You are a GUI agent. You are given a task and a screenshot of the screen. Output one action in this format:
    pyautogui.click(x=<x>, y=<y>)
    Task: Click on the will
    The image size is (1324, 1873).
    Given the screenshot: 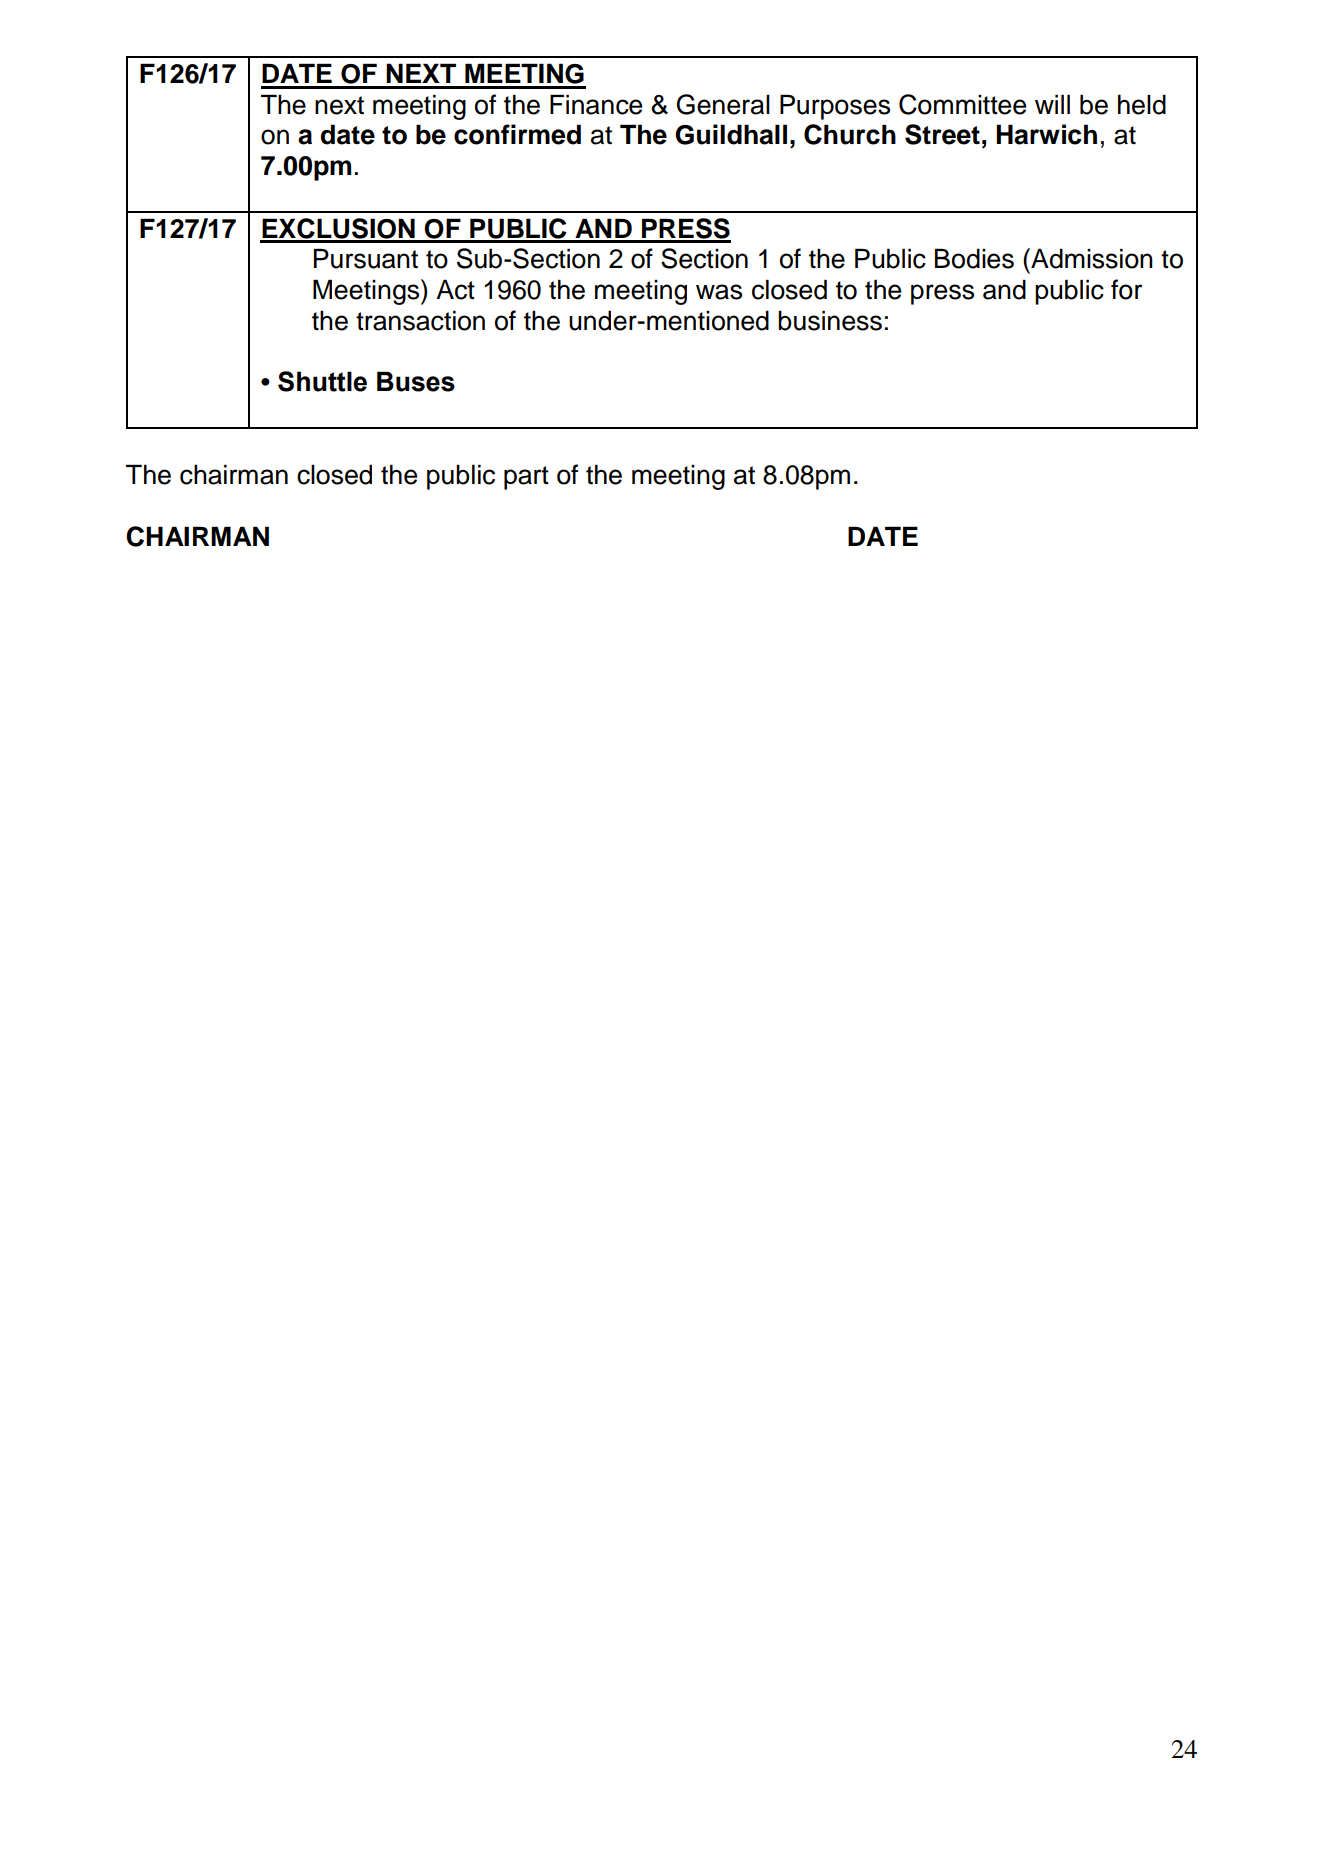 What is the action you would take?
    pyautogui.click(x=1052, y=104)
